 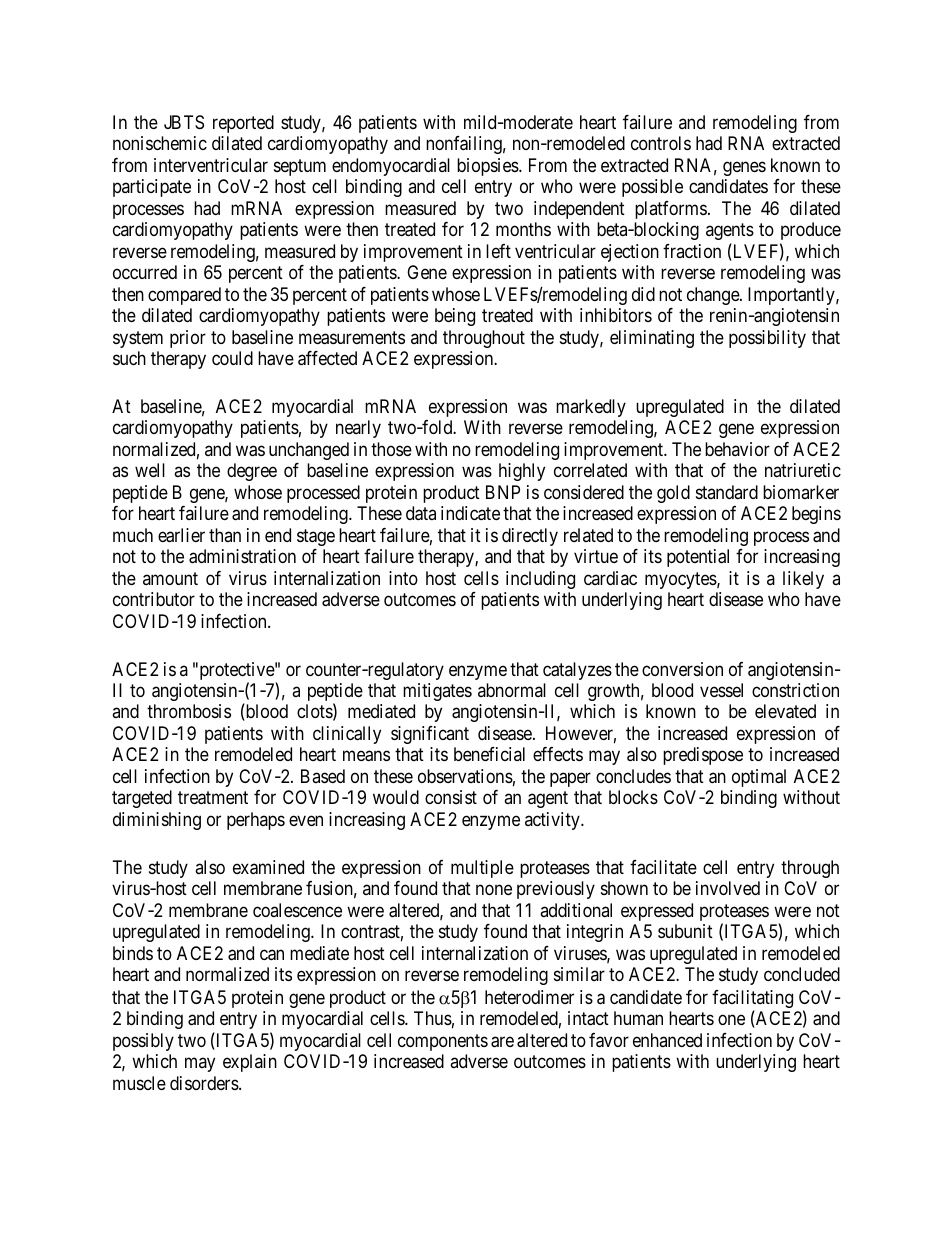 I want to click on possibility, so click(x=767, y=339).
